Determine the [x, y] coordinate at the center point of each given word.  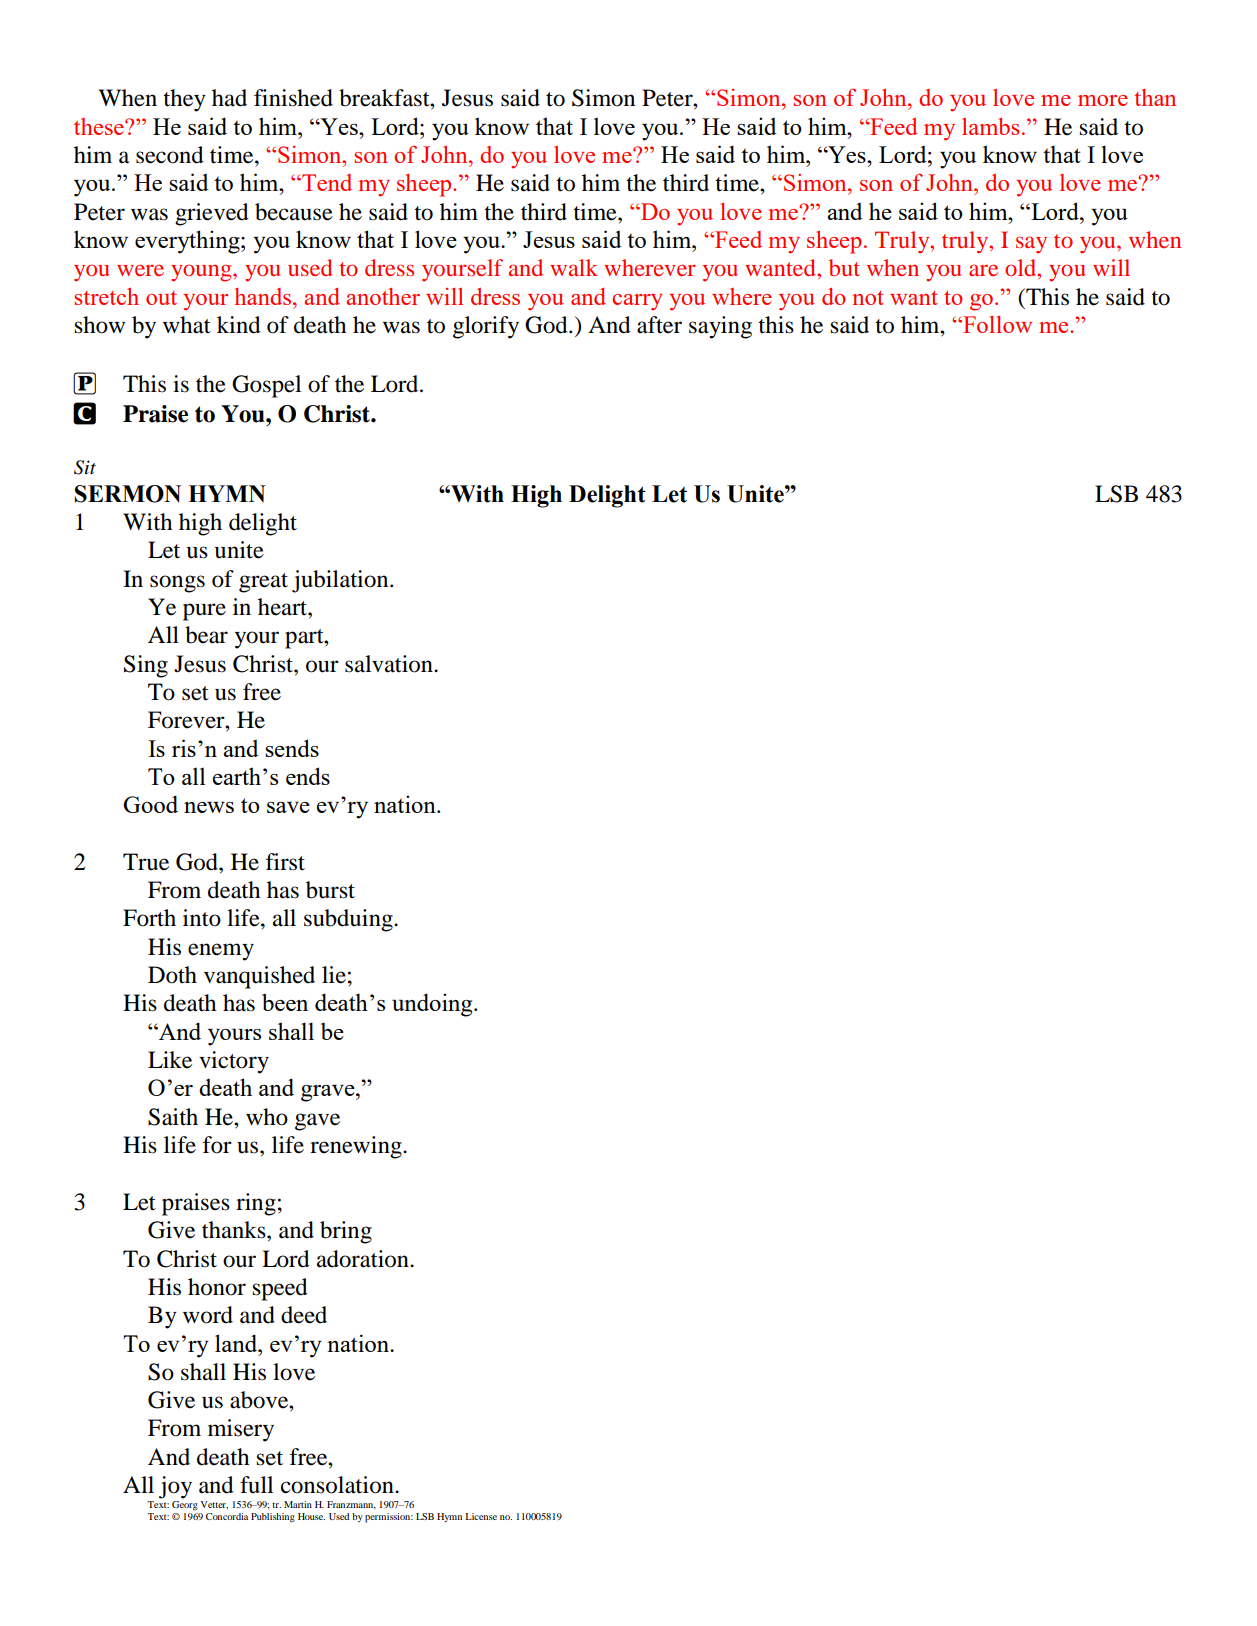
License [481, 1516]
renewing [357, 1147]
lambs [990, 126]
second [170, 155]
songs [177, 584]
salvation [390, 664]
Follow [996, 324]
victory [234, 1062]
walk [574, 267]
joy [175, 1487]
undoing [433, 1005]
